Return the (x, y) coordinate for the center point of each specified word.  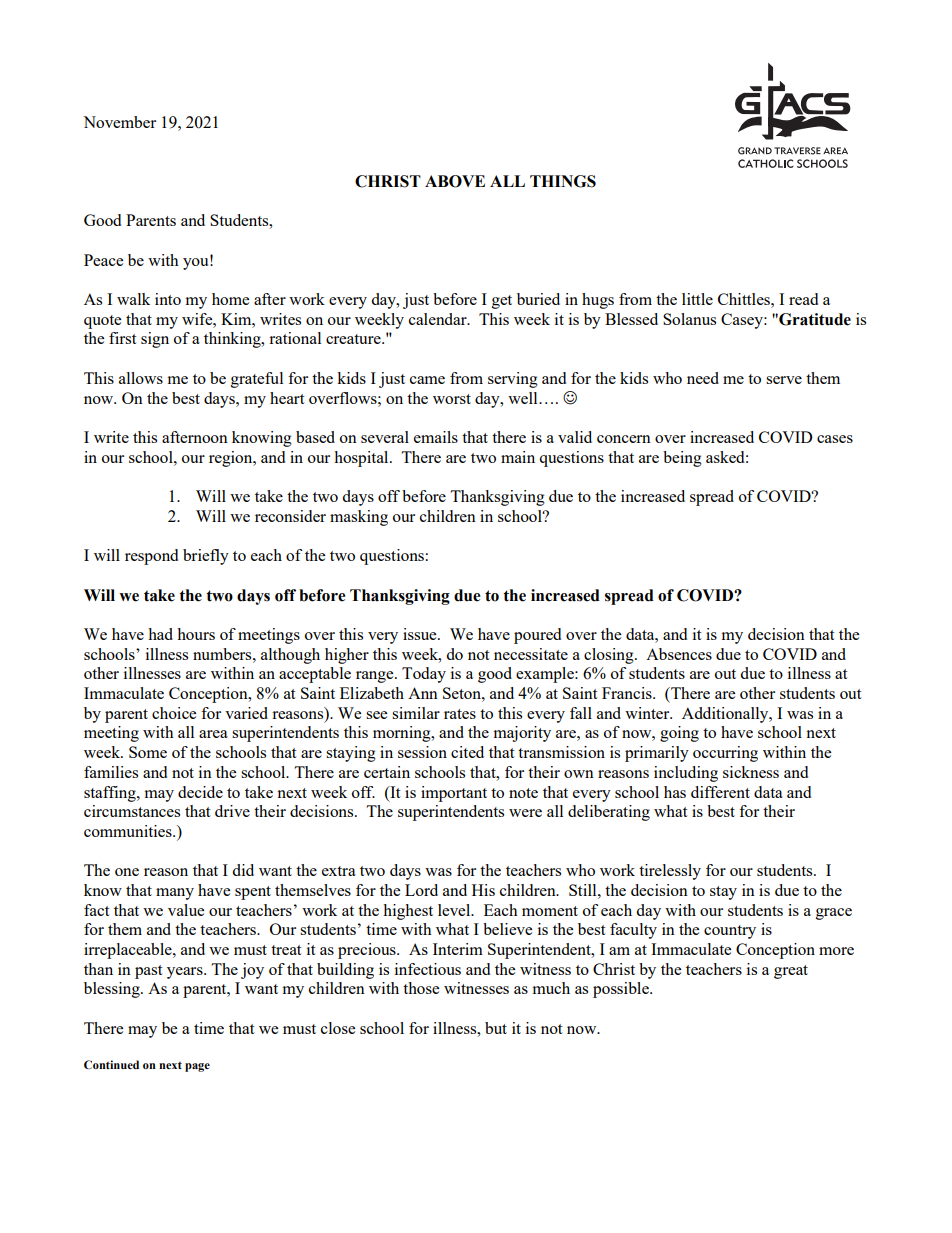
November (119, 122)
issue (421, 634)
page (197, 1067)
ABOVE (455, 181)
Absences (679, 654)
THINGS (563, 181)
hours (196, 634)
